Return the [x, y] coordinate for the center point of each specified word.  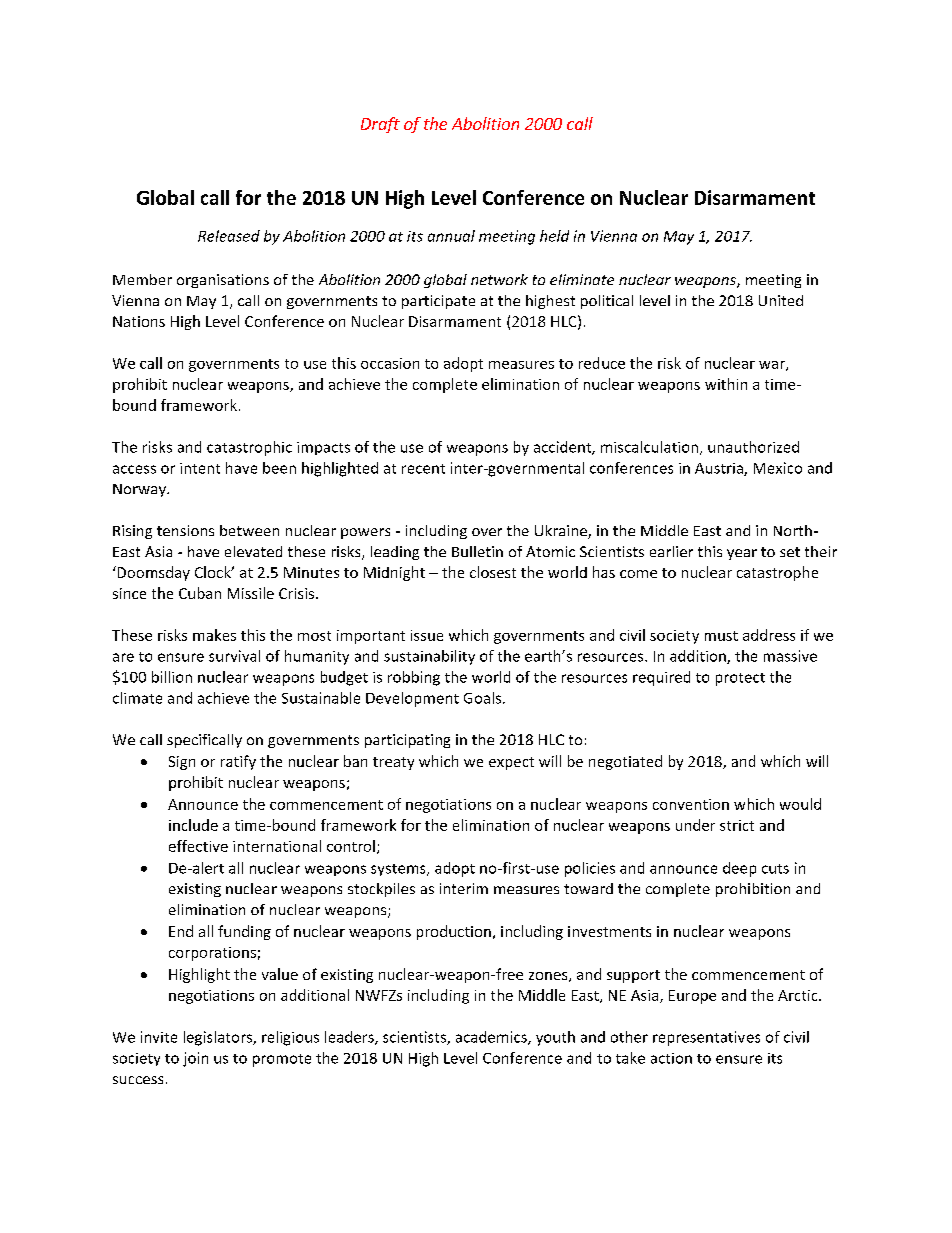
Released [229, 236]
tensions [185, 530]
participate [438, 302]
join [195, 1059]
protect [740, 679]
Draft [380, 125]
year [742, 554]
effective [198, 846]
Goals [484, 698]
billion [172, 677]
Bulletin [477, 551]
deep [739, 869]
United [781, 300]
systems [399, 870]
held [554, 236]
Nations [139, 321]
